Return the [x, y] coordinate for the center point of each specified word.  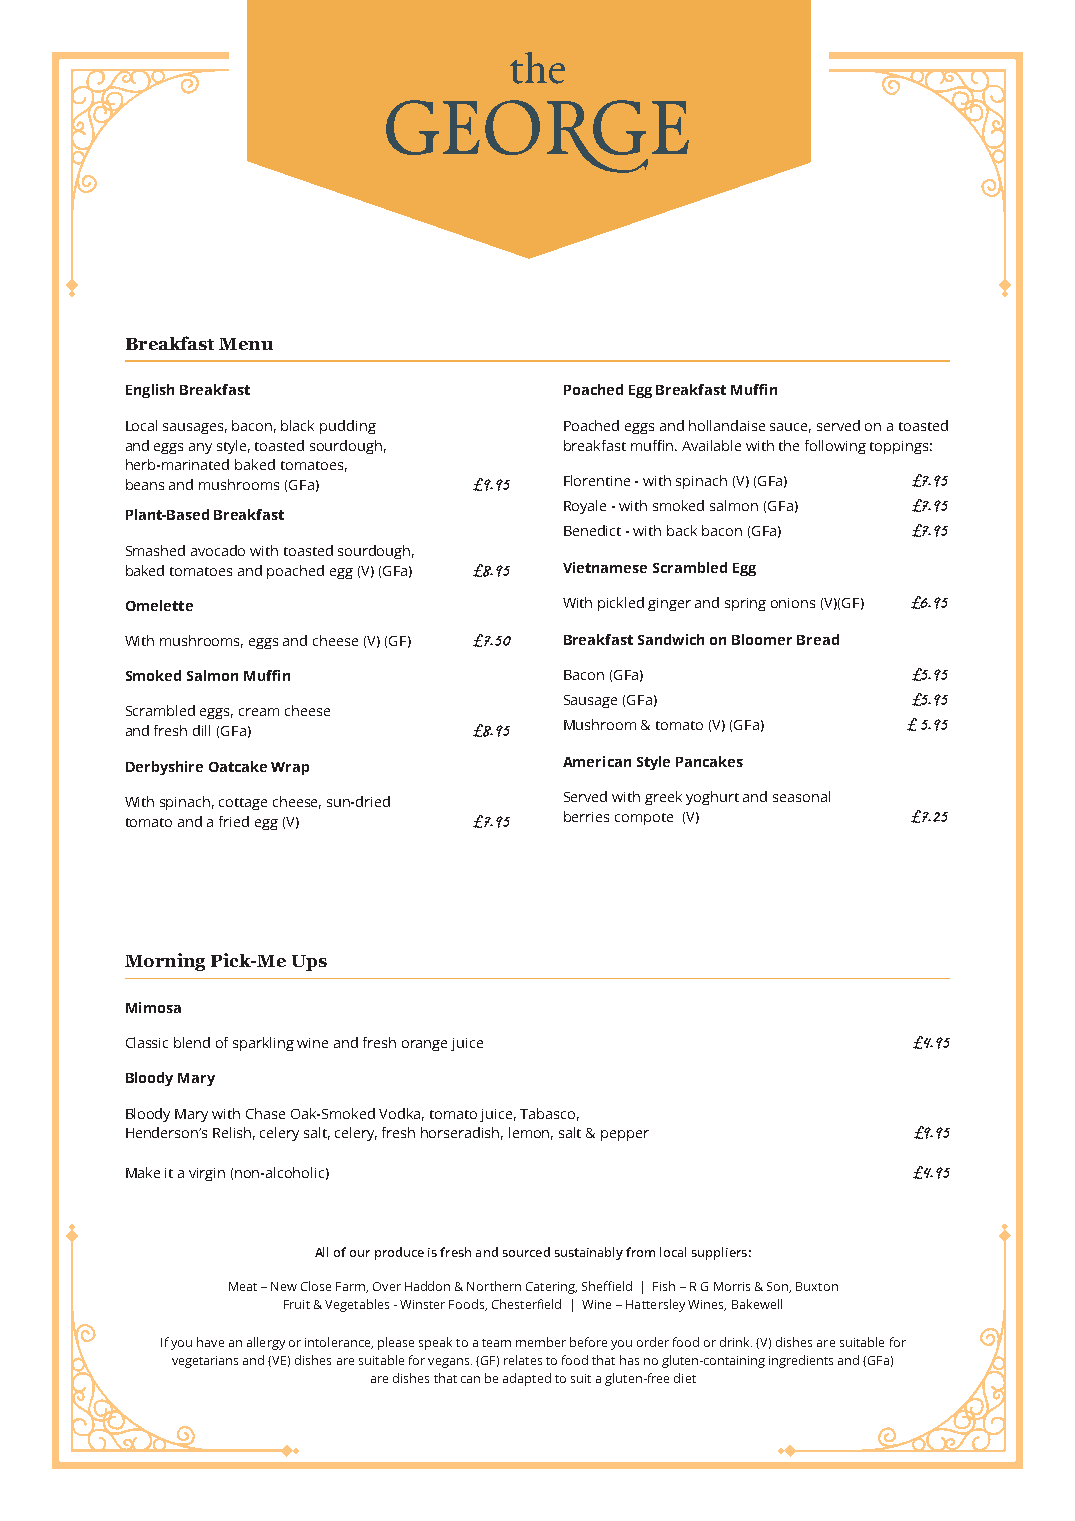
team [496, 1343]
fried [234, 821]
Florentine [597, 480]
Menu [246, 344]
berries [586, 816]
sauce [790, 428]
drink [736, 1342]
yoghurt [712, 798]
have [210, 1342]
